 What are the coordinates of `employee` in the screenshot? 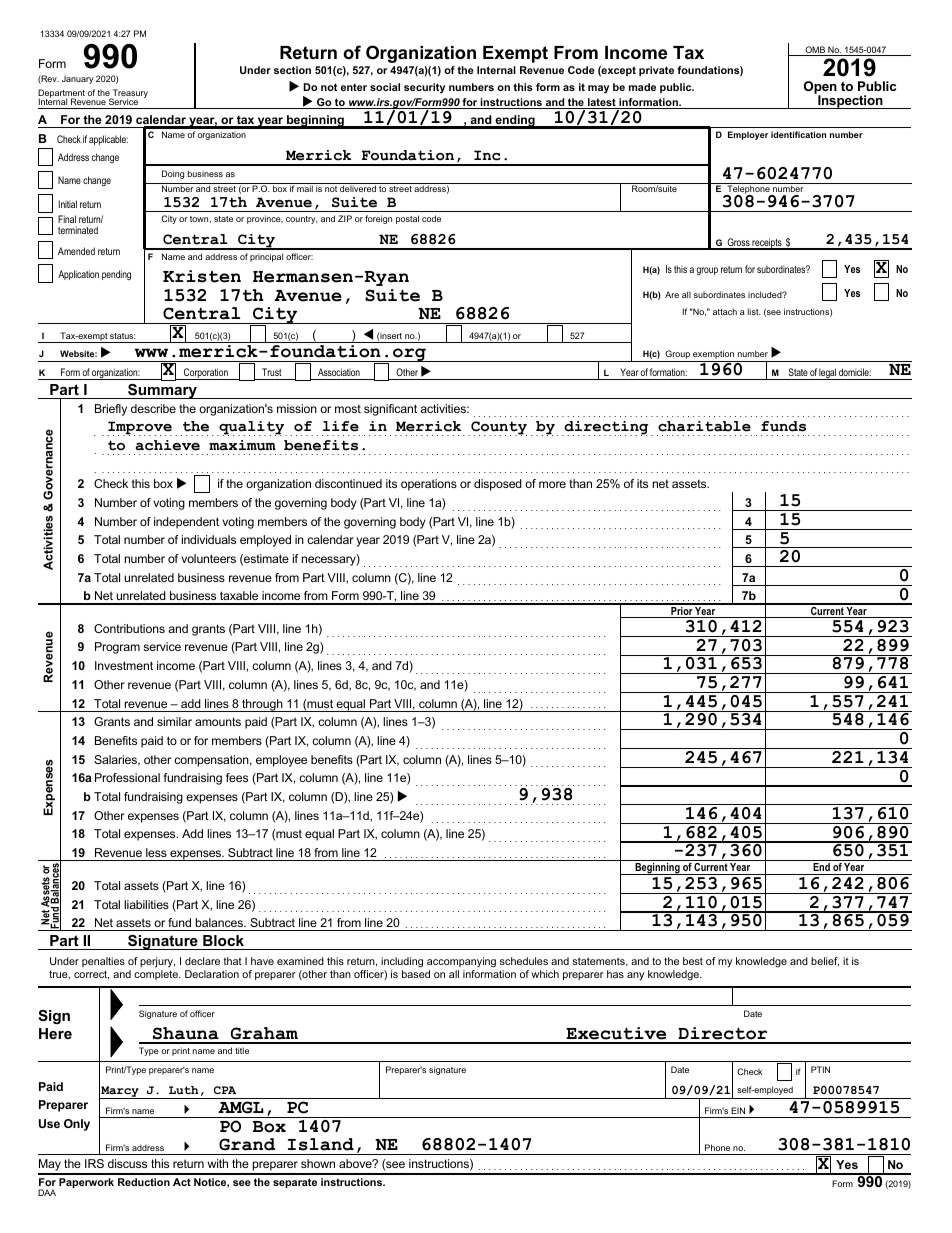 It's located at (281, 761).
